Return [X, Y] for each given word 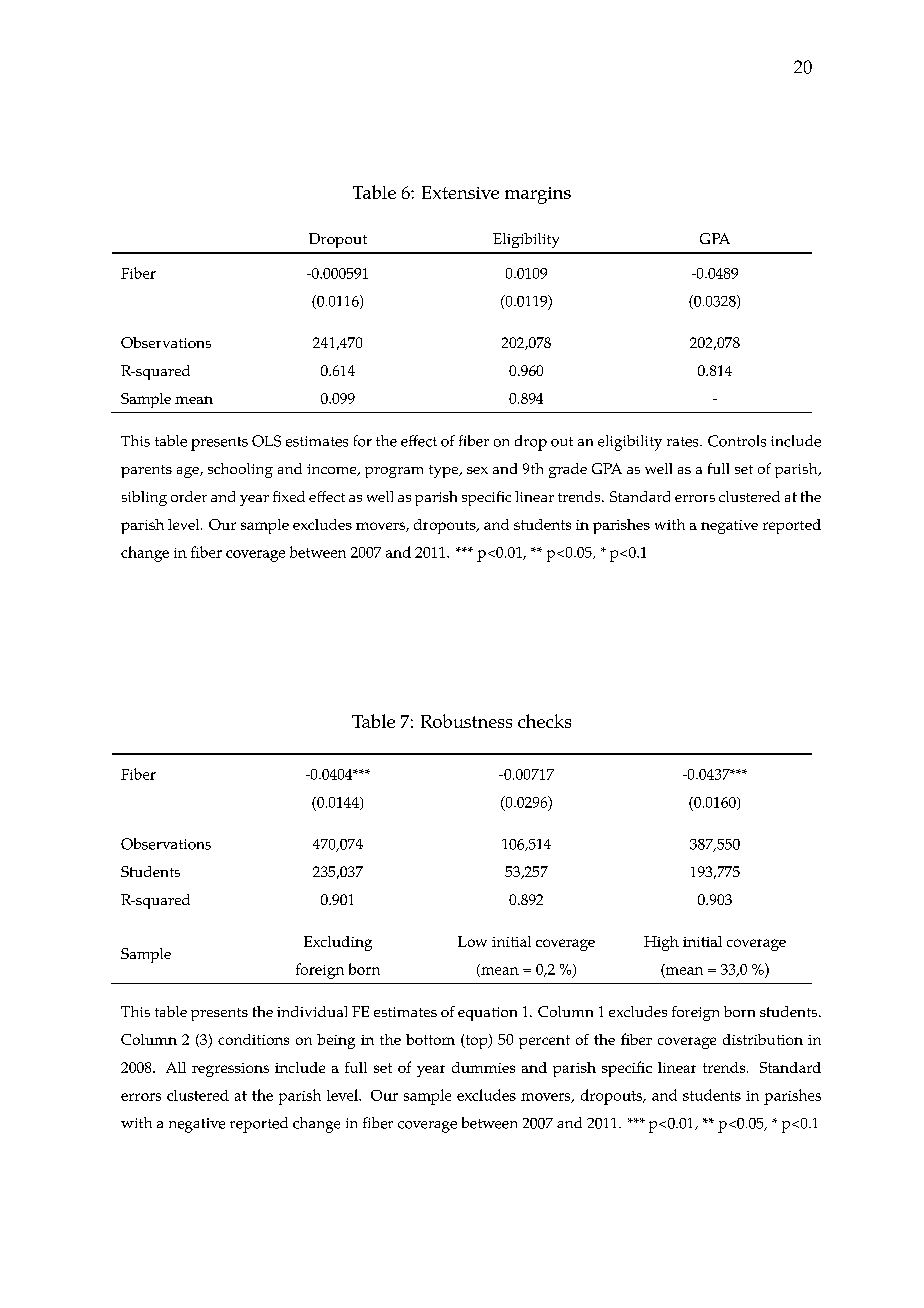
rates [684, 442]
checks [544, 721]
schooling [240, 470]
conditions [253, 1039]
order [189, 496]
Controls [737, 441]
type [445, 471]
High [661, 943]
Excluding [338, 943]
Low [472, 941]
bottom [430, 1039]
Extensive [460, 192]
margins [538, 195]
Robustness [466, 721]
